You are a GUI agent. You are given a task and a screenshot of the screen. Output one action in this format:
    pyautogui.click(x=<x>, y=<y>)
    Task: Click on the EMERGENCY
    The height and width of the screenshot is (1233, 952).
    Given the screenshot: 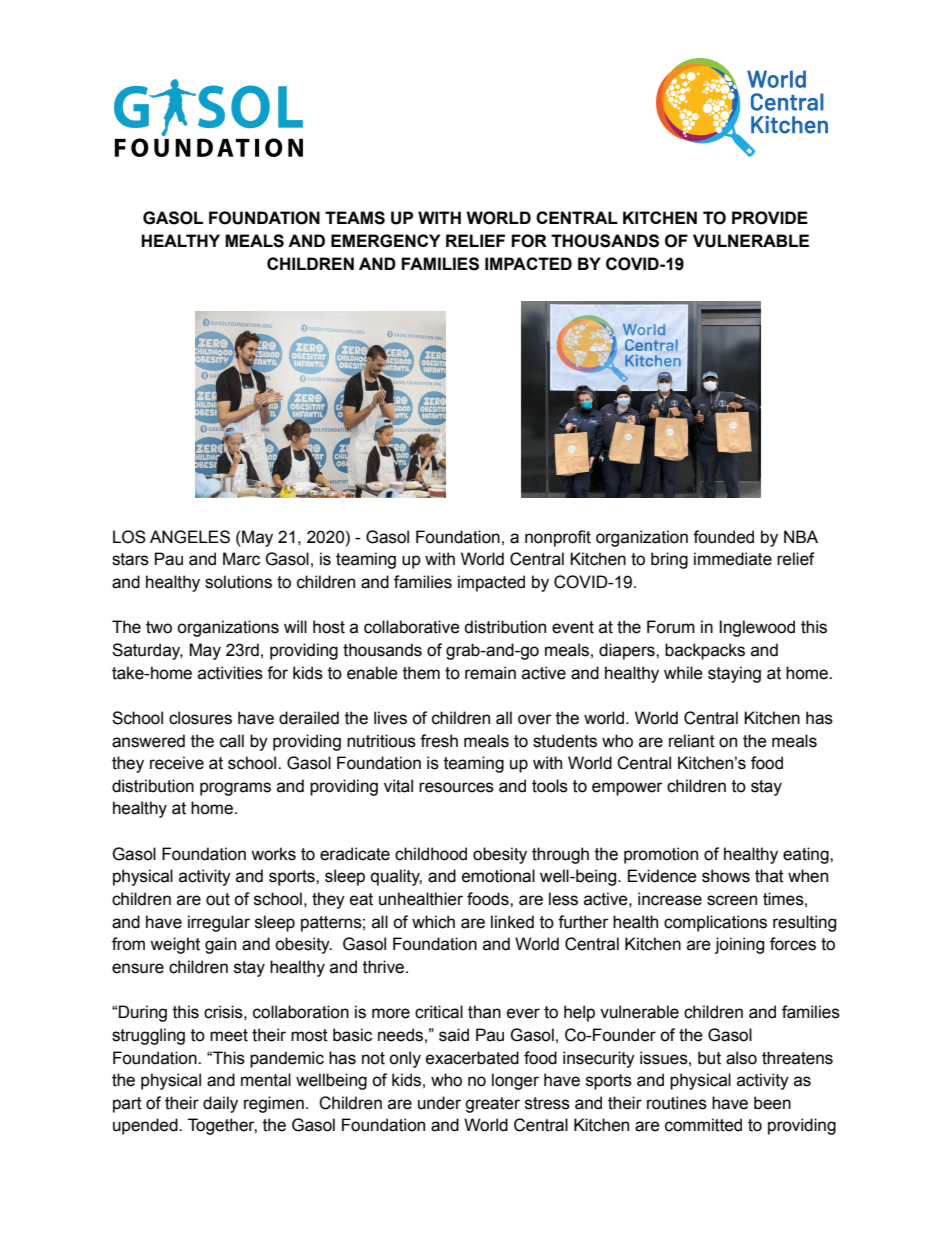 What is the action you would take?
    pyautogui.click(x=385, y=241)
